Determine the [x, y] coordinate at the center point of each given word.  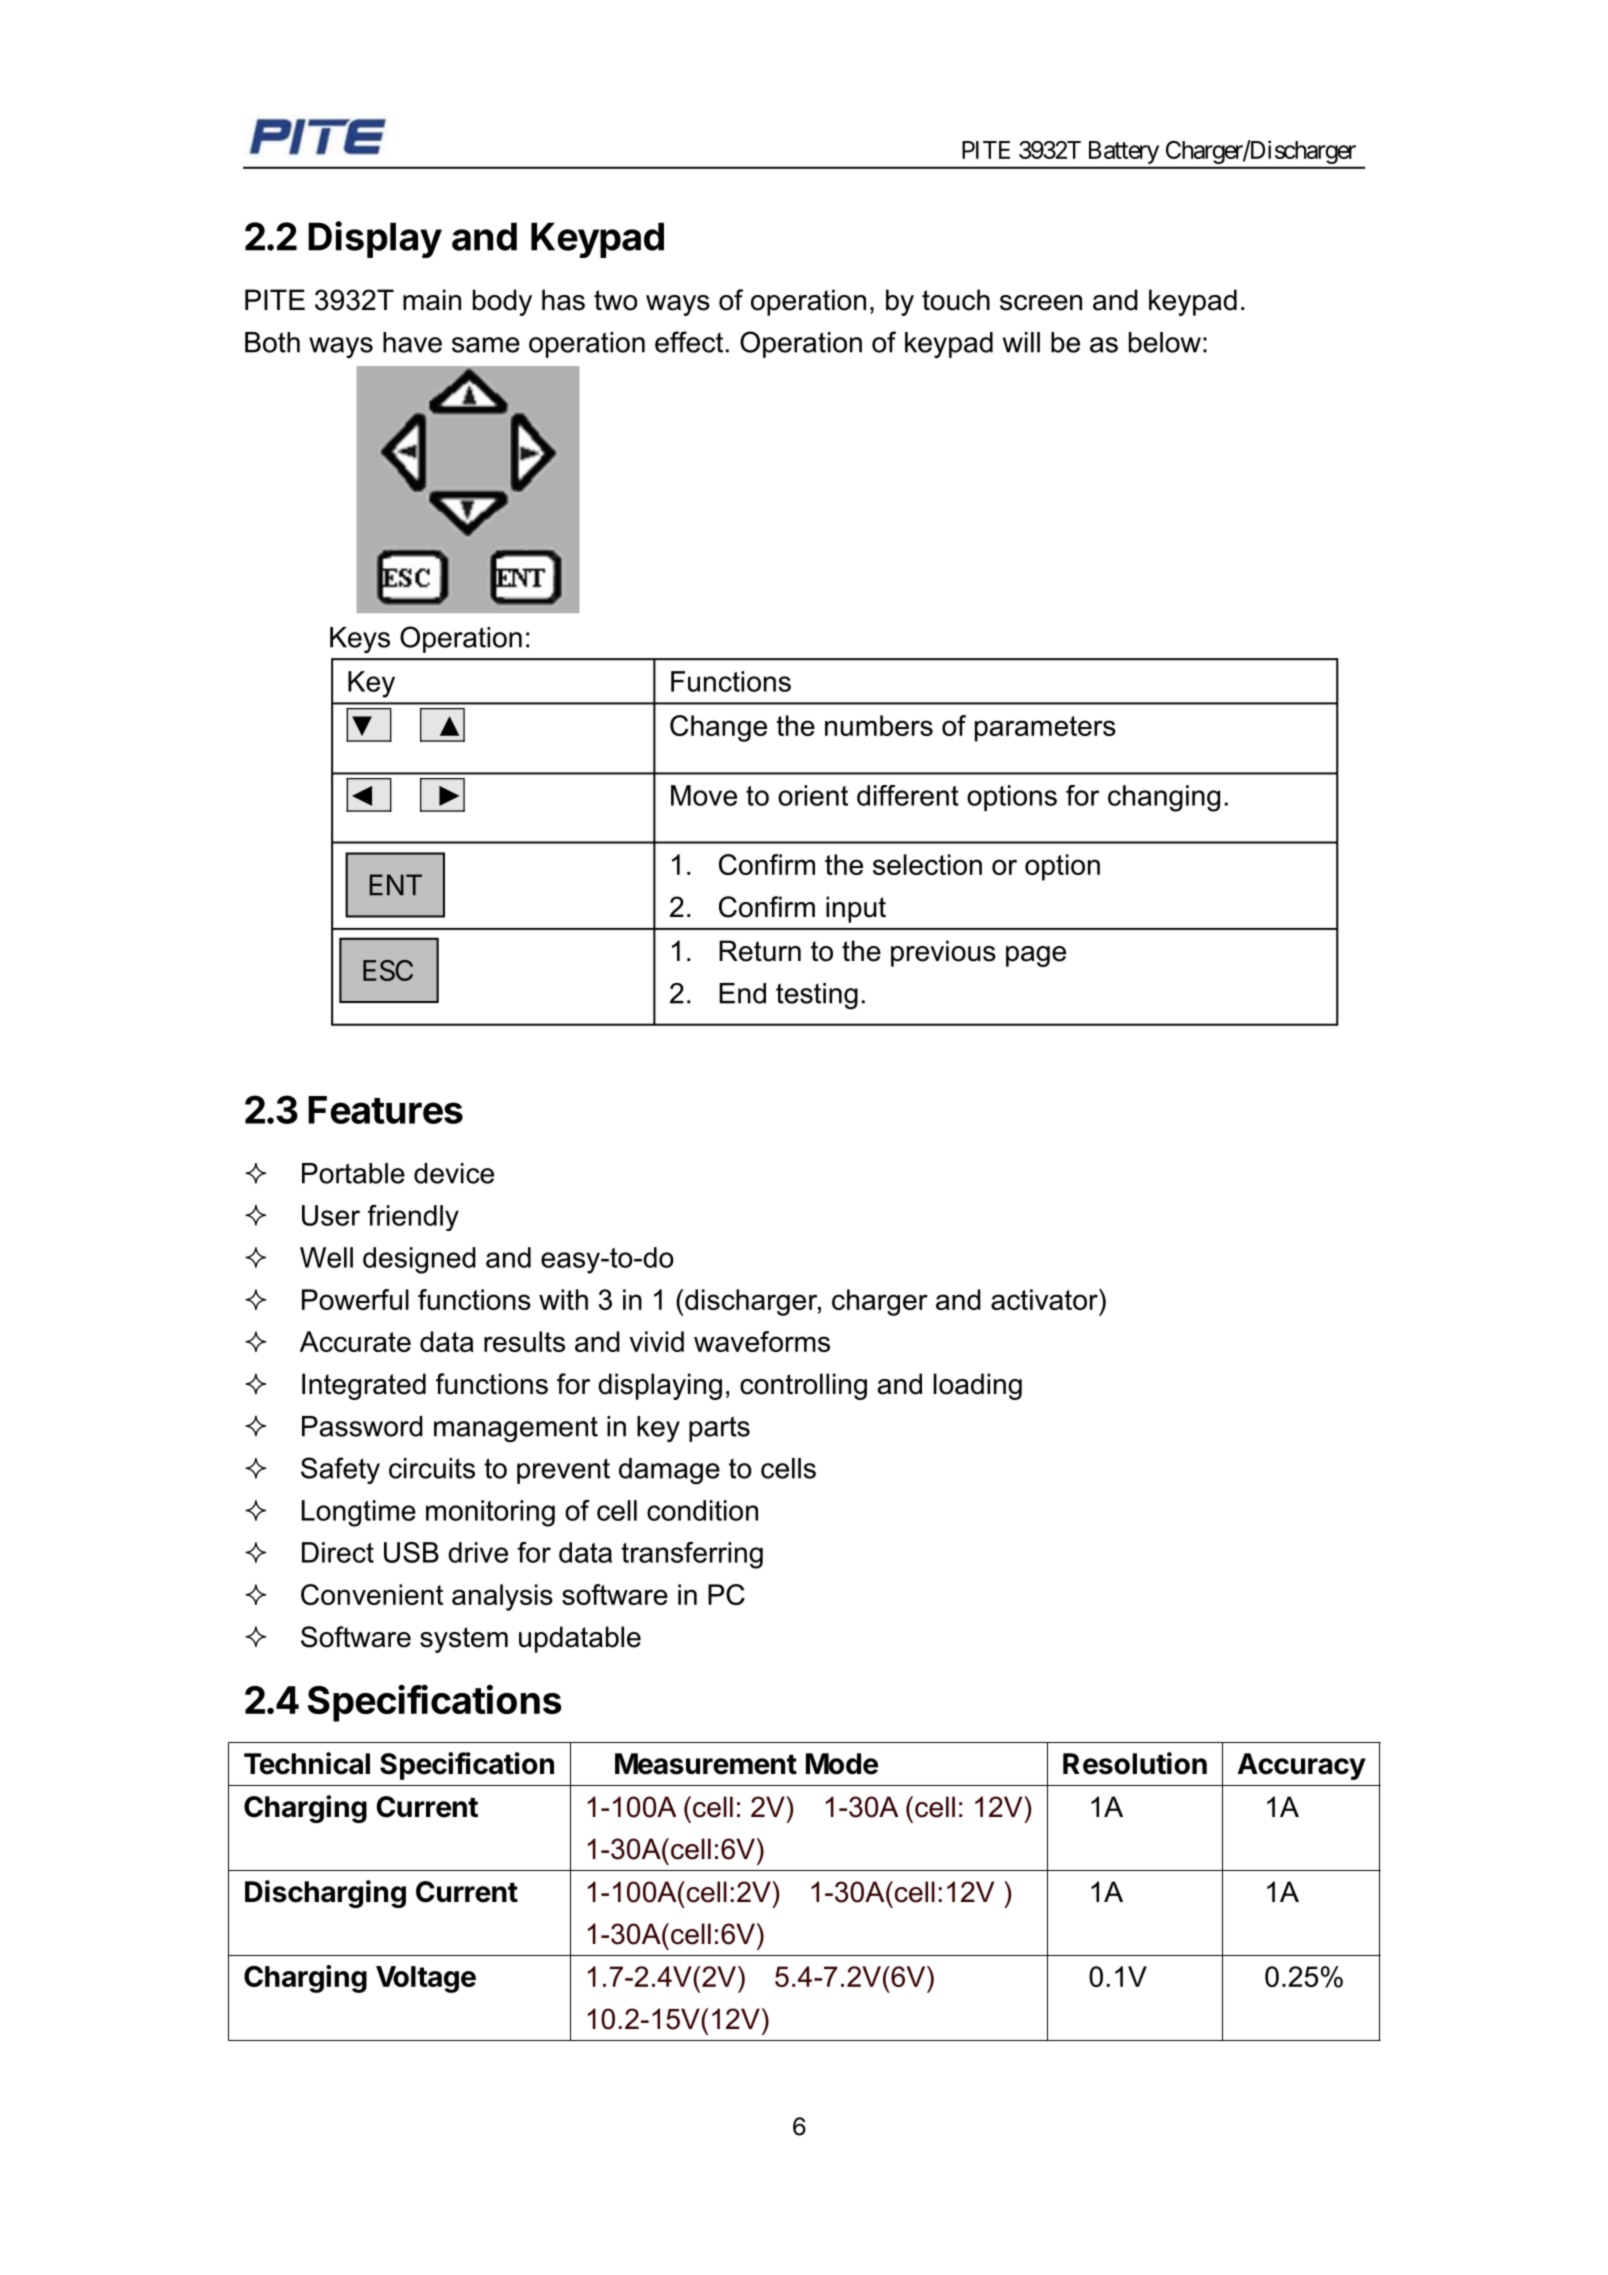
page [1036, 956]
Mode [842, 1764]
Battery [1124, 152]
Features [385, 1110]
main [432, 300]
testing [817, 996]
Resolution [1135, 1763]
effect [689, 342]
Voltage [426, 1979]
